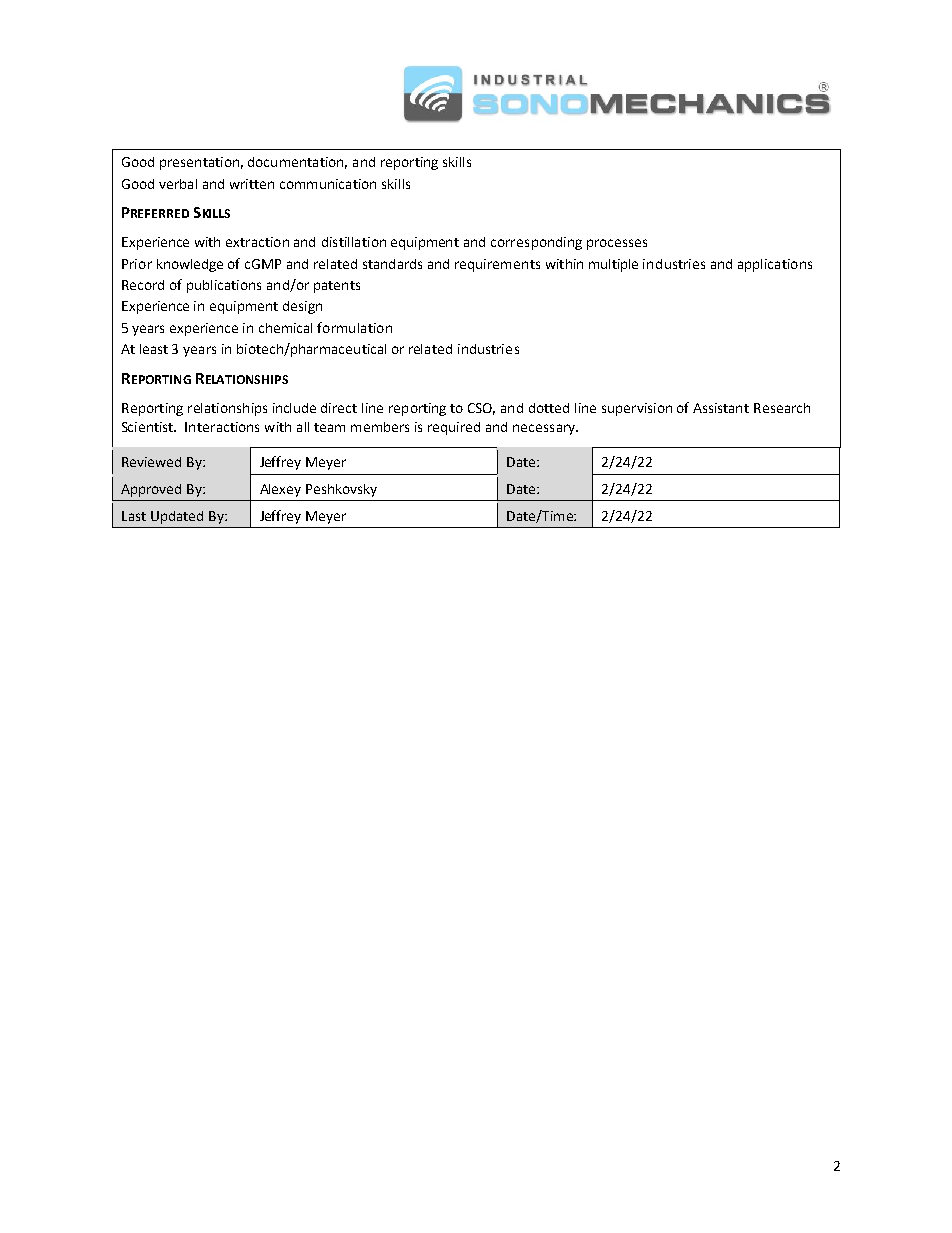 The image size is (952, 1233). Describe the element at coordinates (617, 244) in the document. I see `processes` at that location.
